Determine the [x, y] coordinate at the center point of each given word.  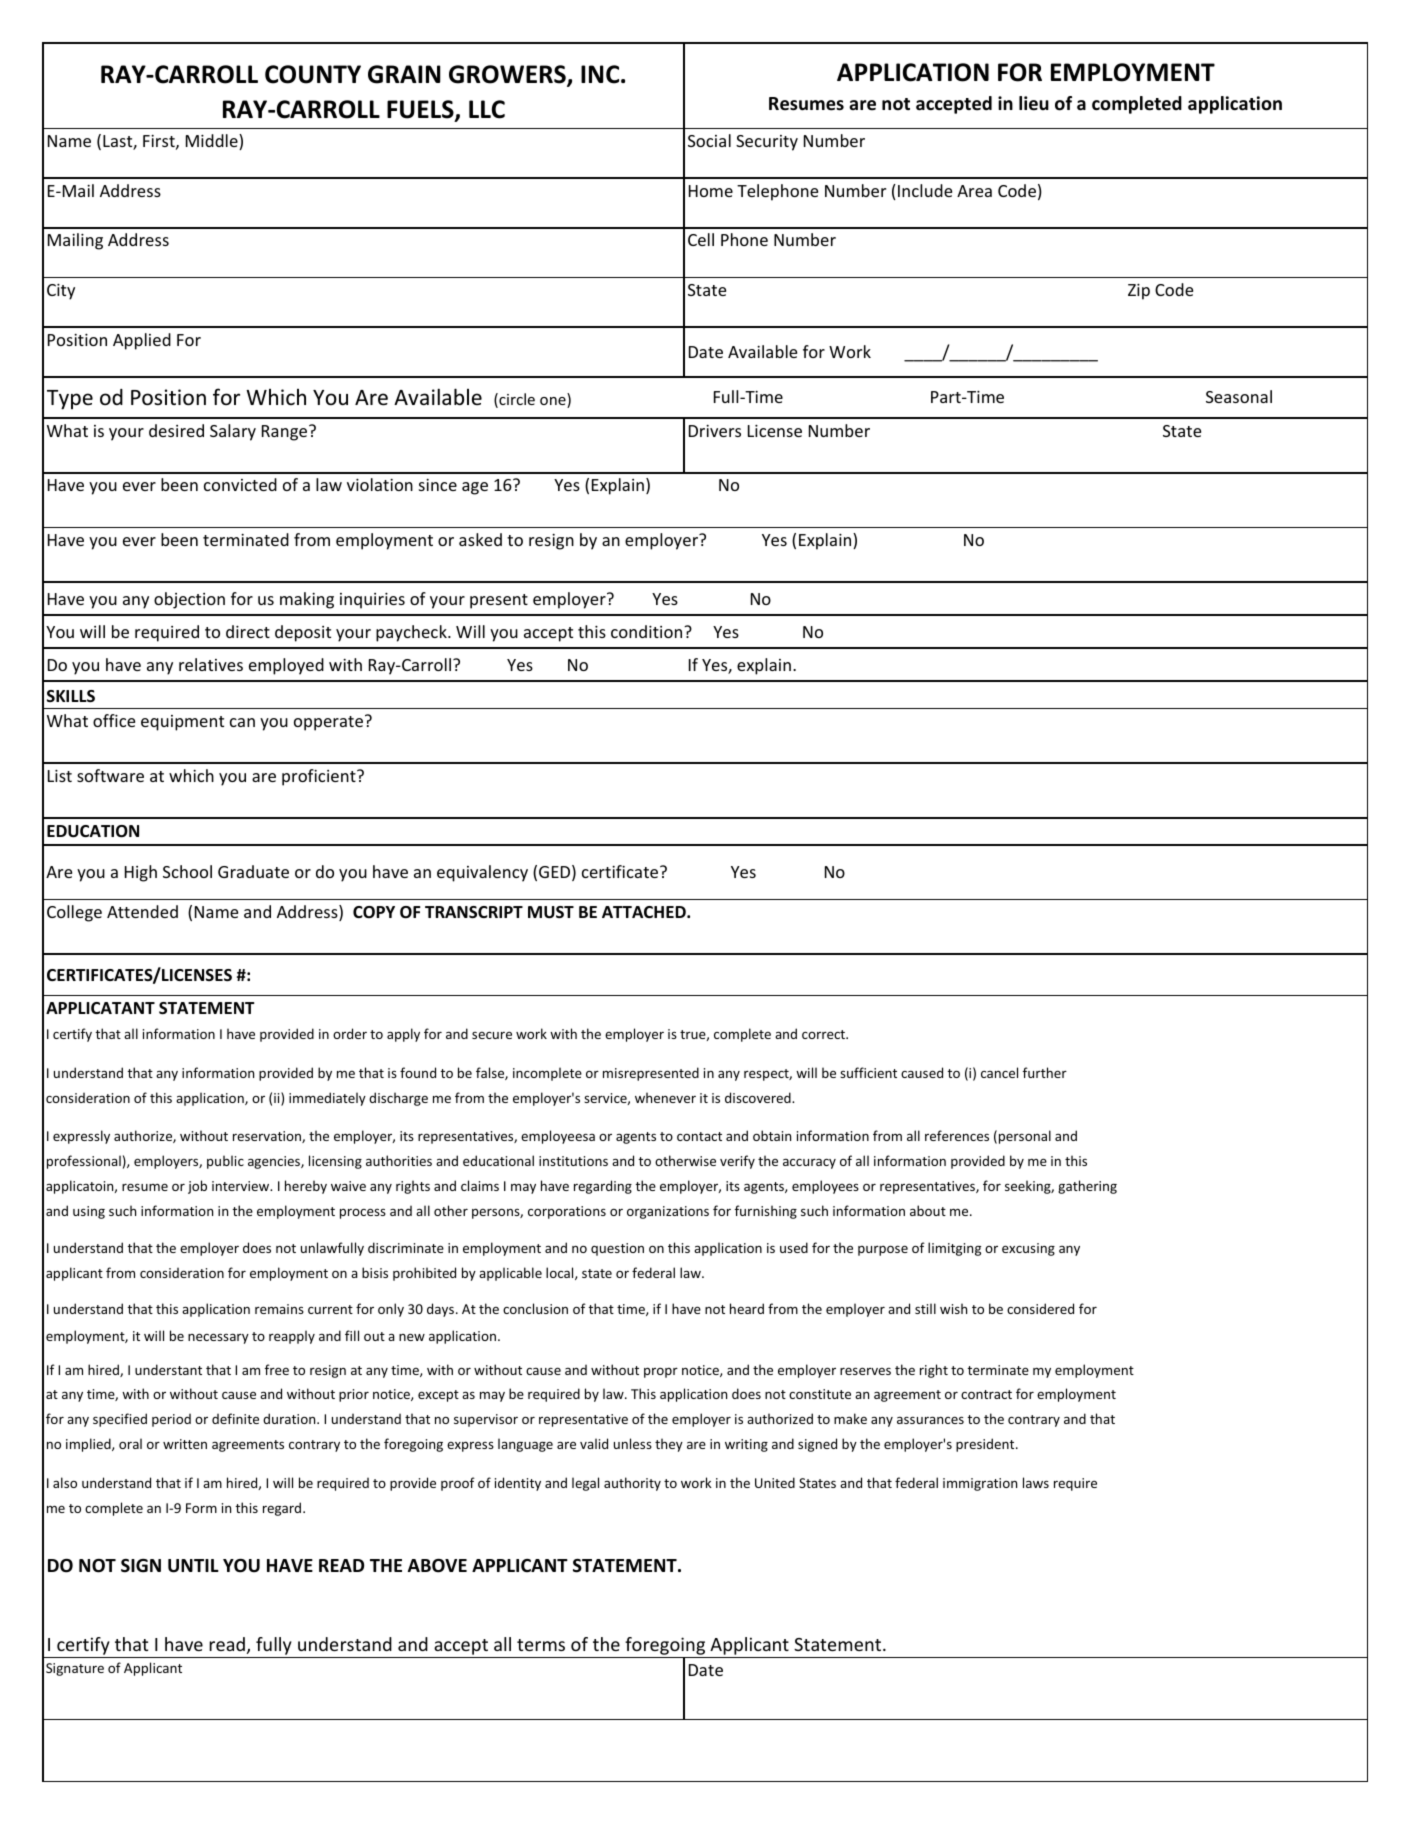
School [187, 871]
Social [709, 140]
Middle [213, 142]
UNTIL [193, 1566]
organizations [668, 1212]
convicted [240, 484]
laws [1036, 1482]
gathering [1087, 1187]
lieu [1034, 103]
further [1045, 1072]
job [197, 1187]
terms [541, 1645]
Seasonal [1239, 396]
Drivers [715, 431]
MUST [551, 912]
